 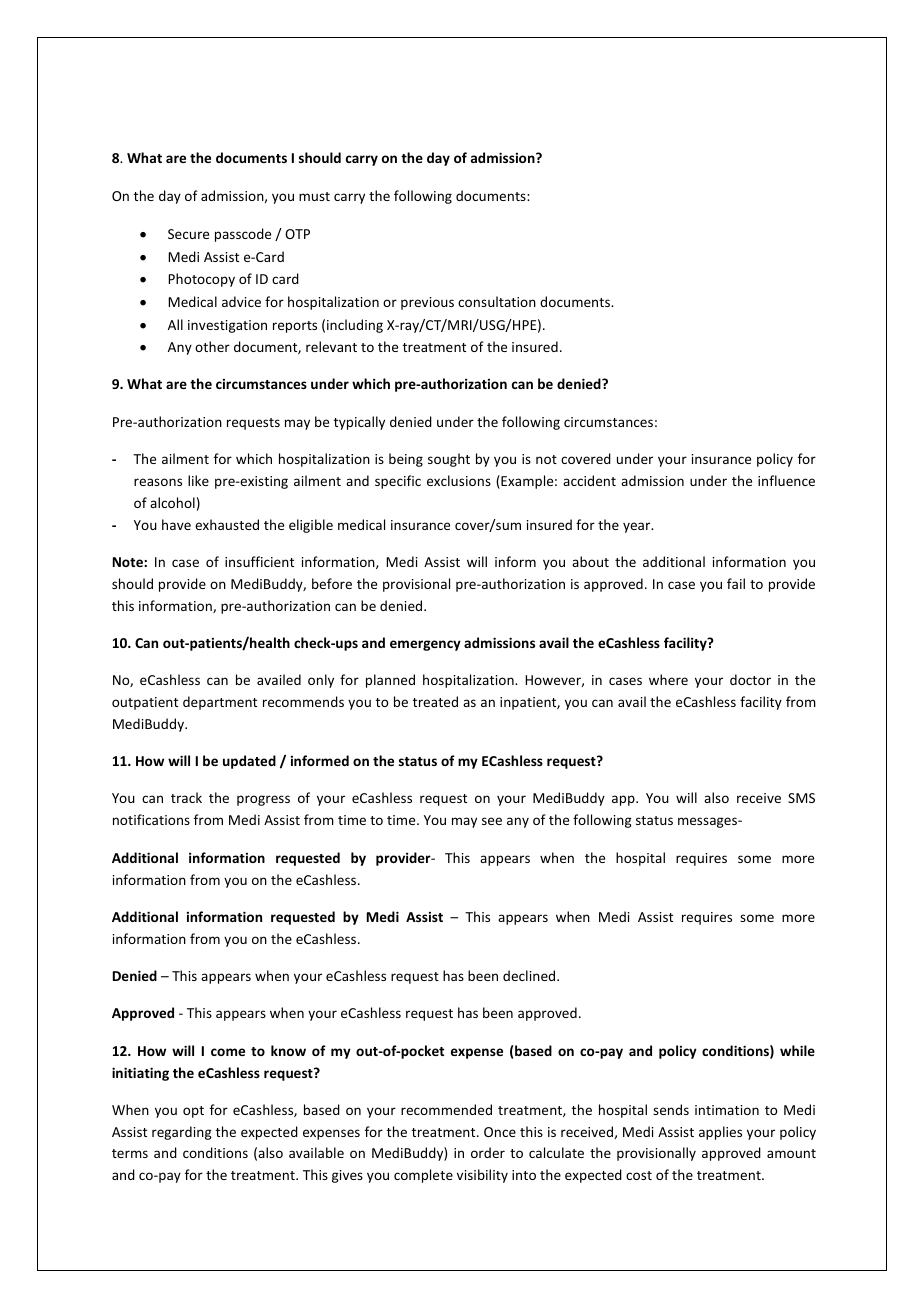 What do you see at coordinates (182, 1133) in the page?
I see `regarding` at bounding box center [182, 1133].
